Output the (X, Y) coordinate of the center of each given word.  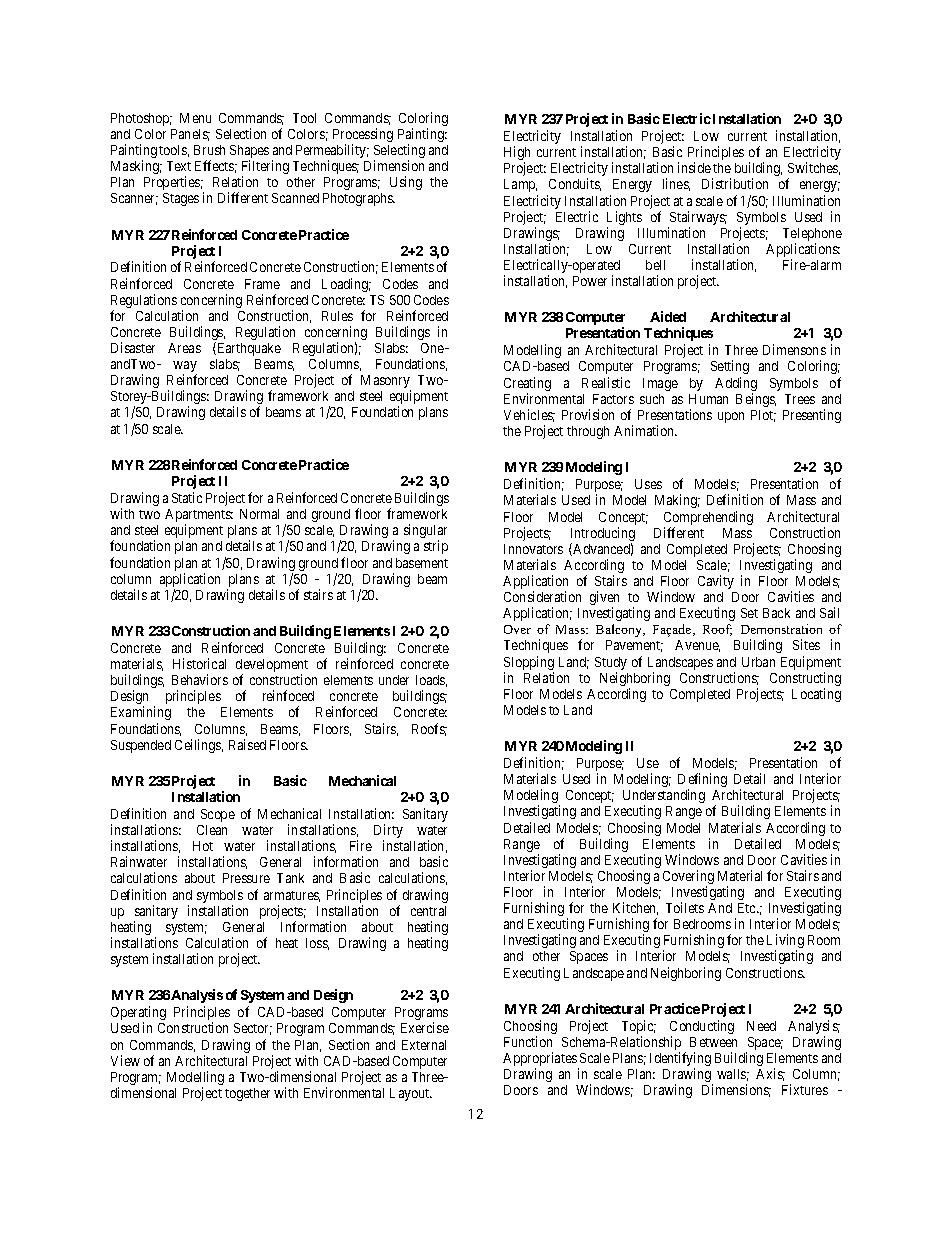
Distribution (735, 183)
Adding (736, 385)
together (247, 1094)
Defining (702, 781)
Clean (212, 830)
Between (713, 1042)
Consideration (542, 596)
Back (776, 613)
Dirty (388, 832)
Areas (184, 348)
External (424, 1045)
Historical (199, 663)
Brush (209, 150)
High (517, 154)
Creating (527, 385)
